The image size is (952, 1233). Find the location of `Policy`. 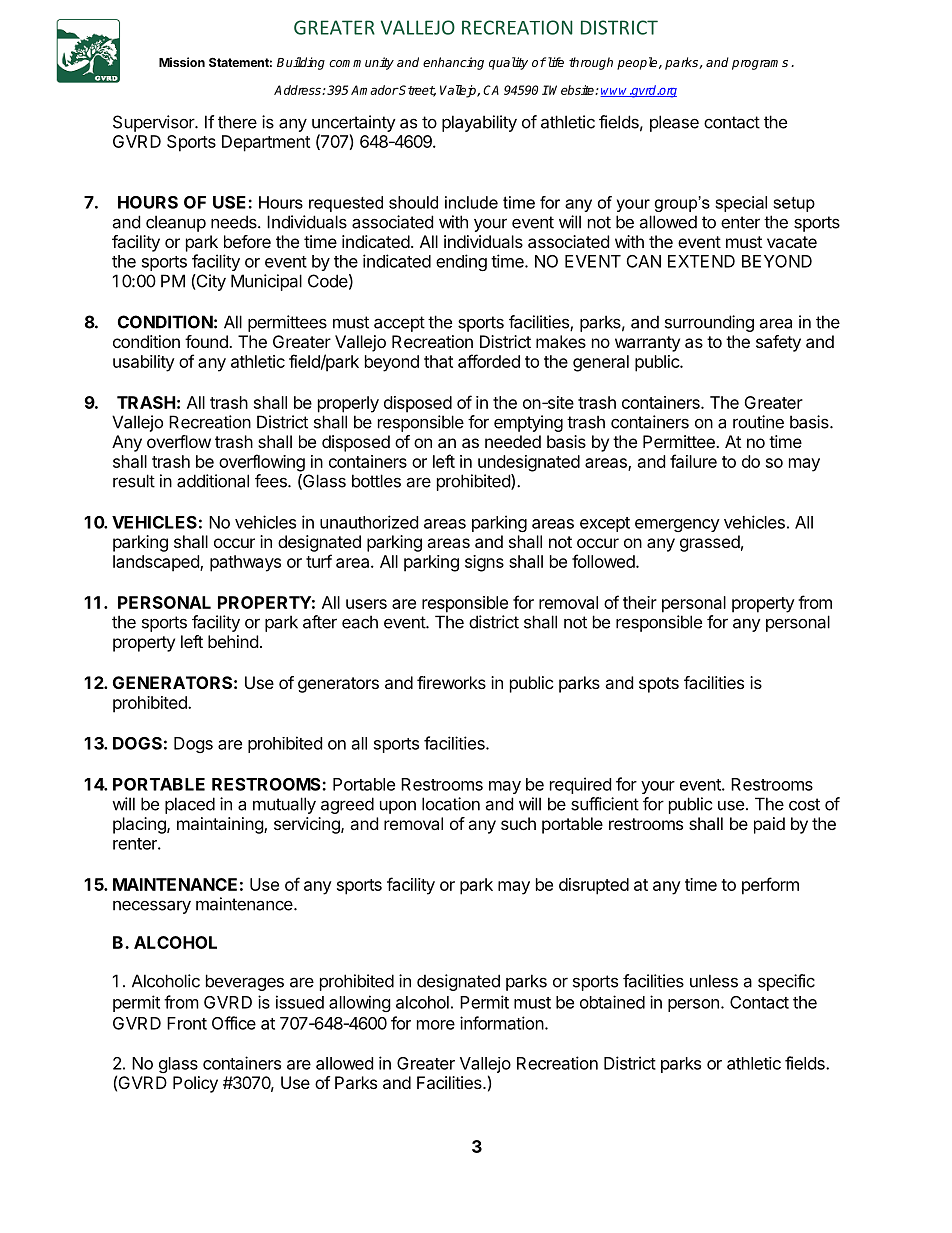

Policy is located at coordinates (195, 1084).
